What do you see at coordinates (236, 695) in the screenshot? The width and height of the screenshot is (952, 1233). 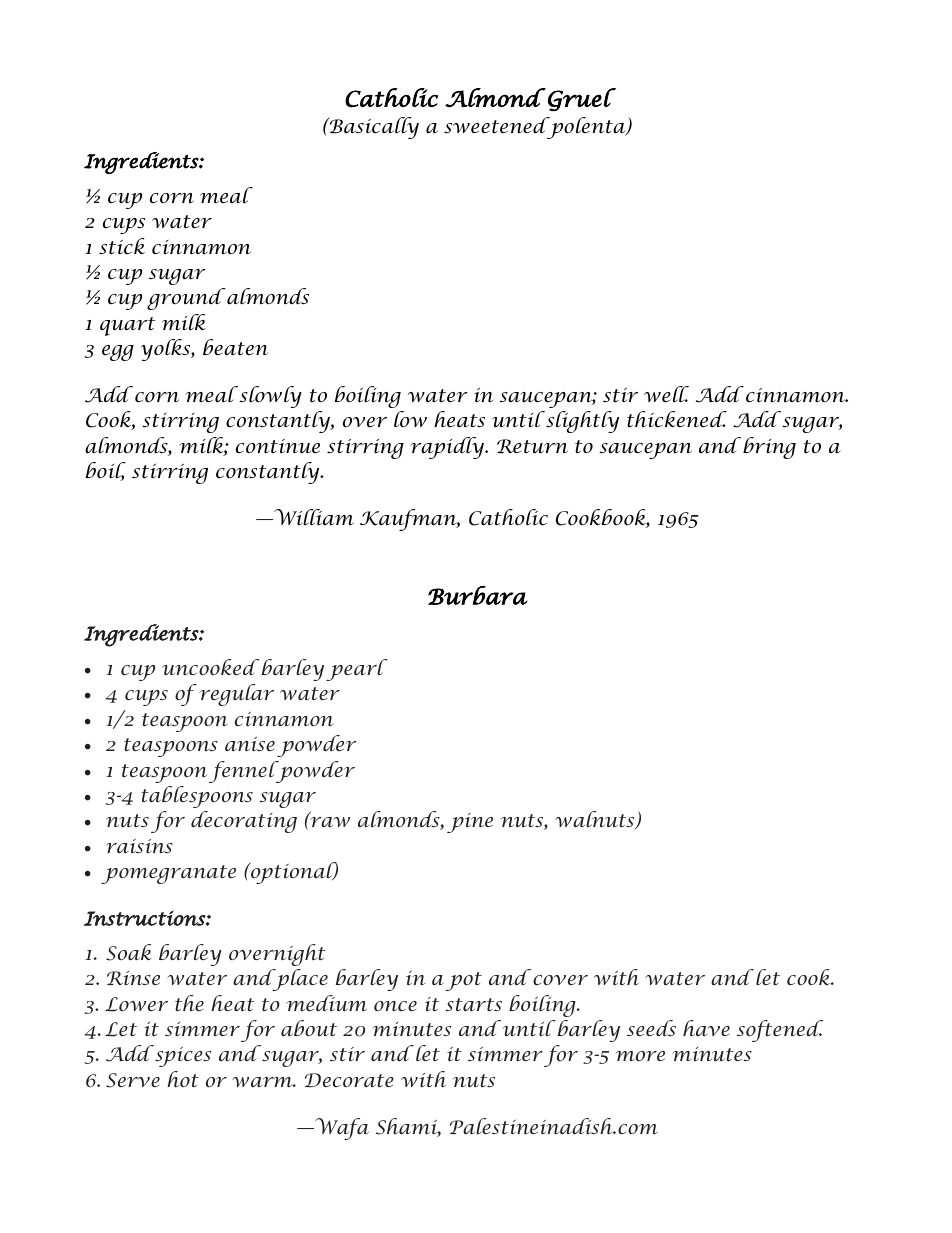 I see `regular` at bounding box center [236, 695].
